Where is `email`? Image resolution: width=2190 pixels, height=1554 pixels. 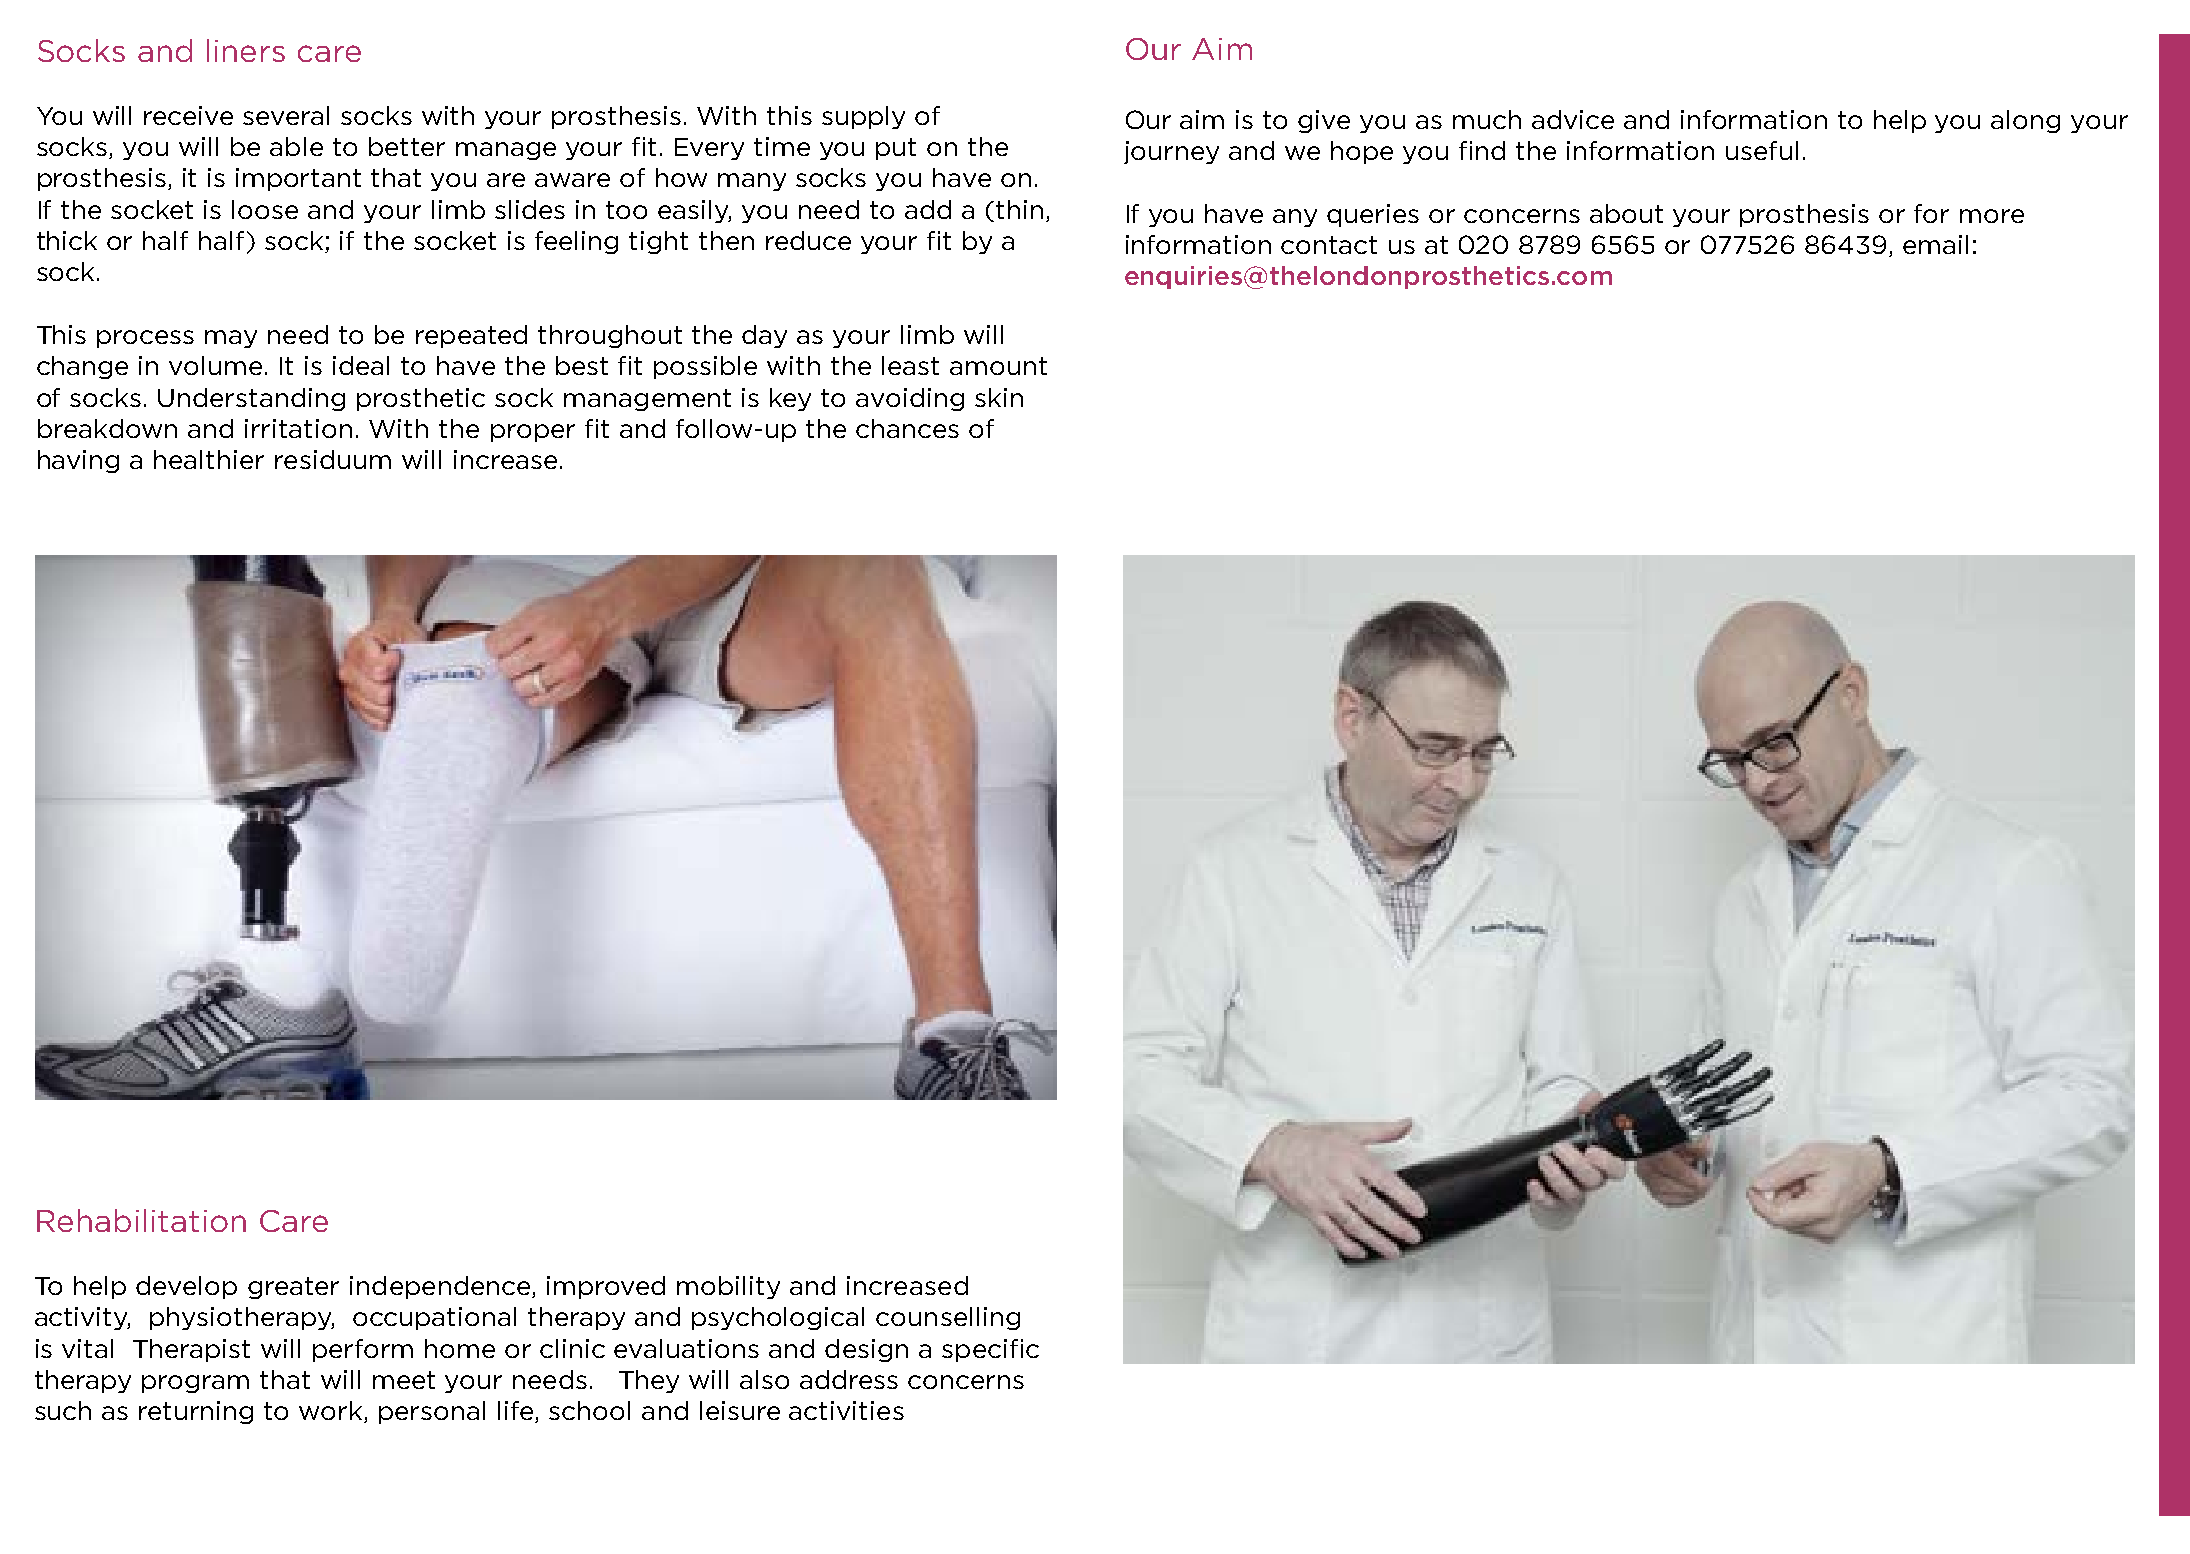 email is located at coordinates (1935, 244).
